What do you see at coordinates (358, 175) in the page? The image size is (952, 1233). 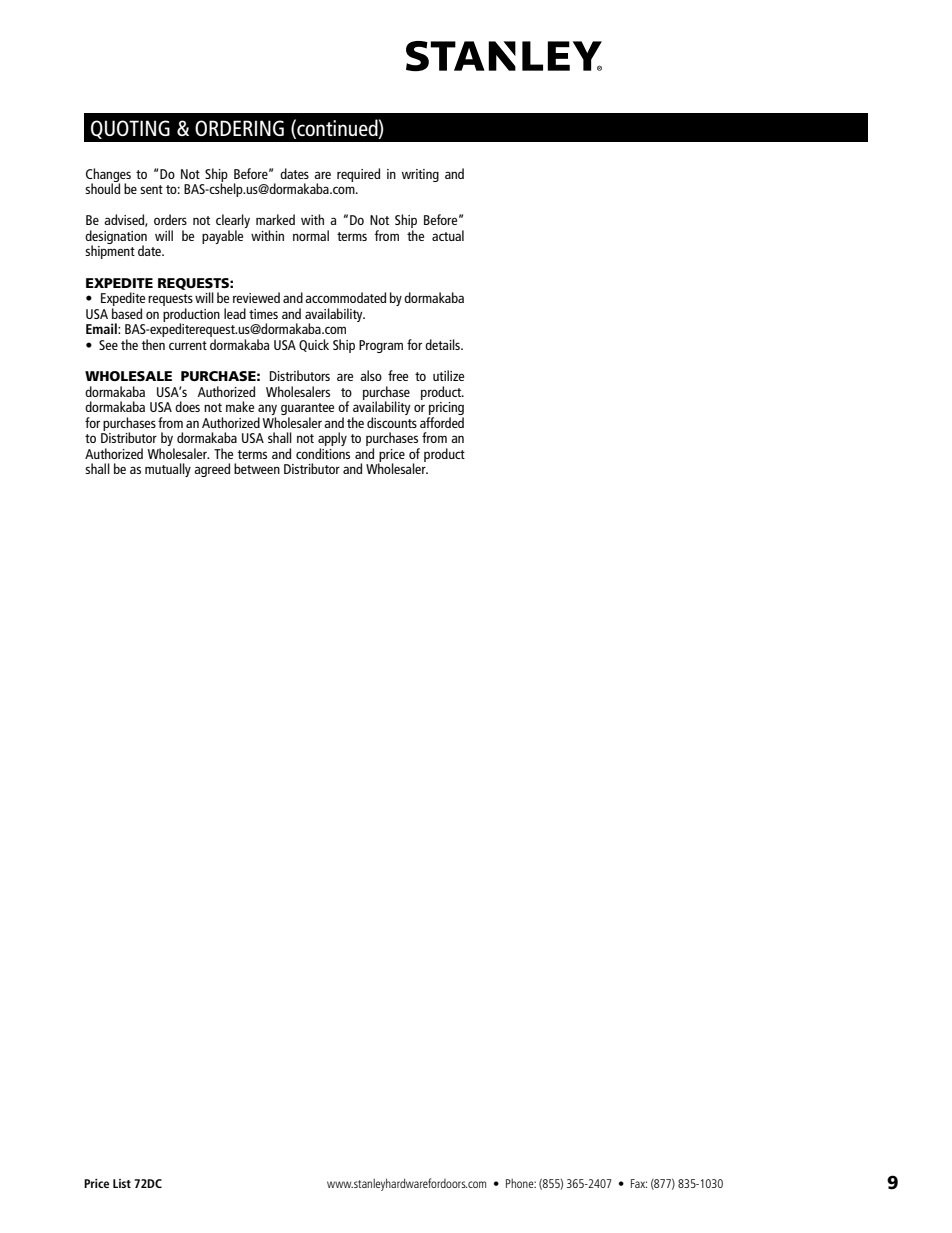 I see `required` at bounding box center [358, 175].
